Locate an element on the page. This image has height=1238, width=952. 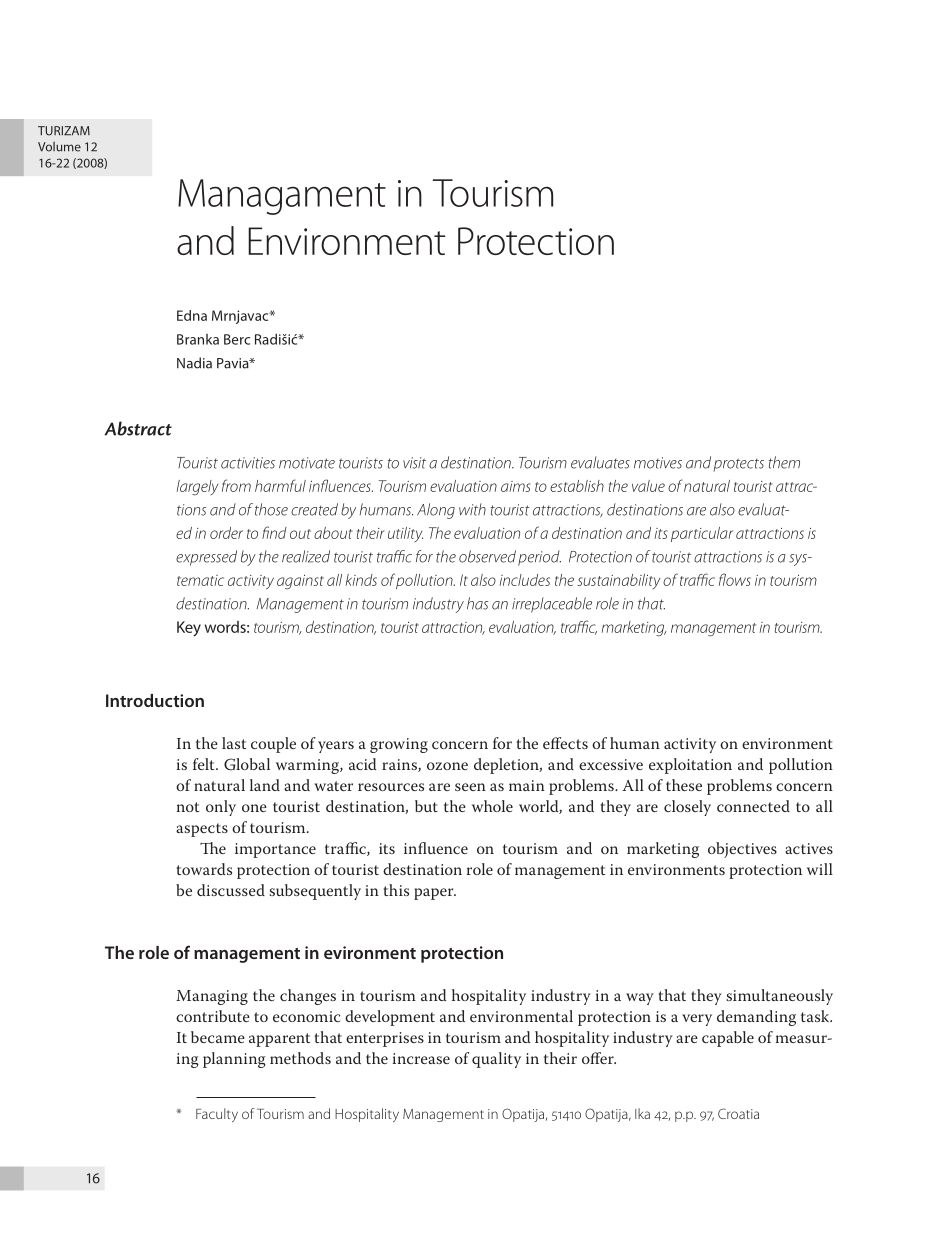
Edna is located at coordinates (192, 315).
